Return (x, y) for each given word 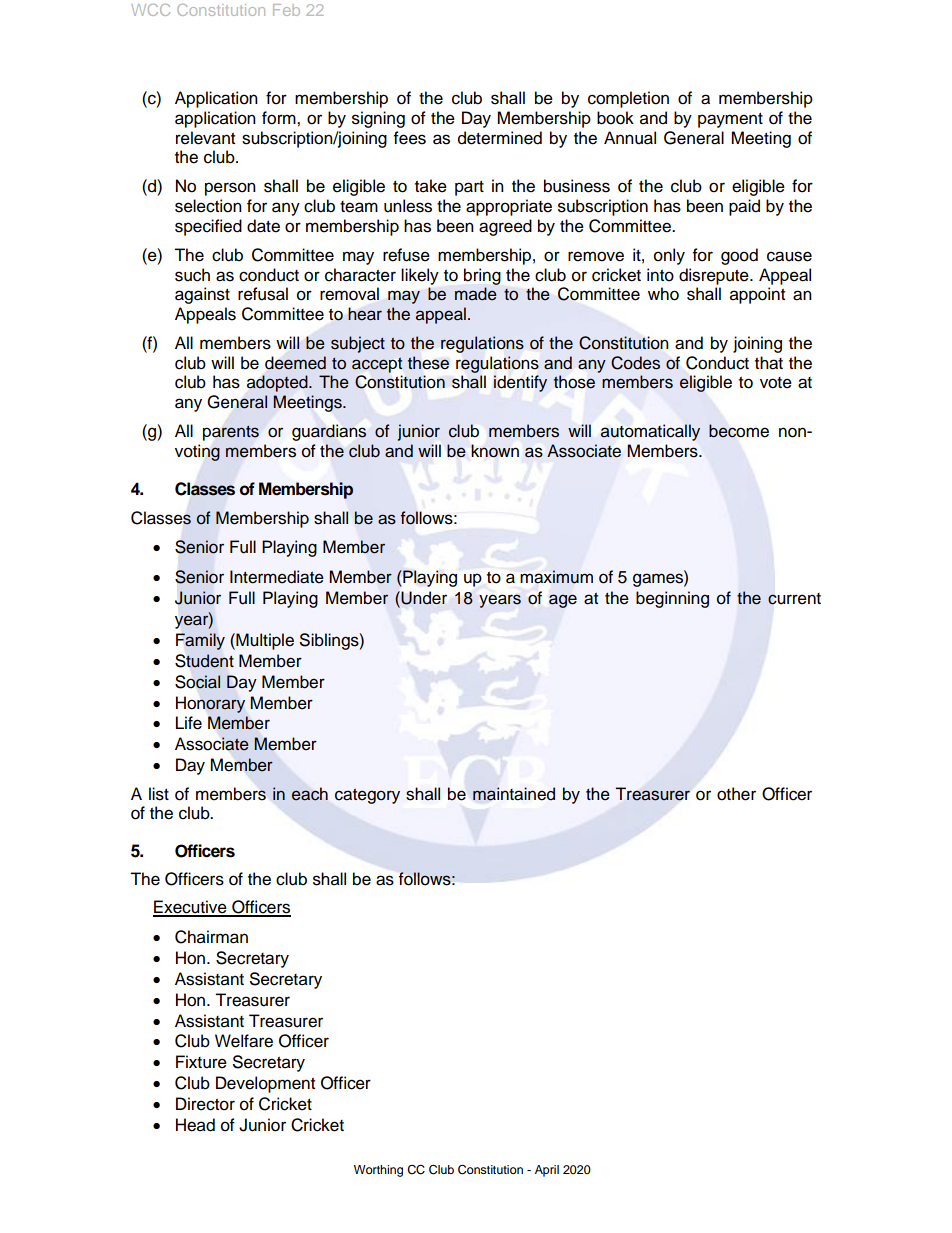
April (547, 1171)
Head (195, 1125)
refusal (263, 294)
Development (265, 1084)
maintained (514, 794)
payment (730, 120)
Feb (286, 10)
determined (500, 138)
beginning (672, 599)
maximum (556, 577)
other (736, 794)
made (476, 294)
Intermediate (277, 577)
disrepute (715, 276)
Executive (191, 908)
